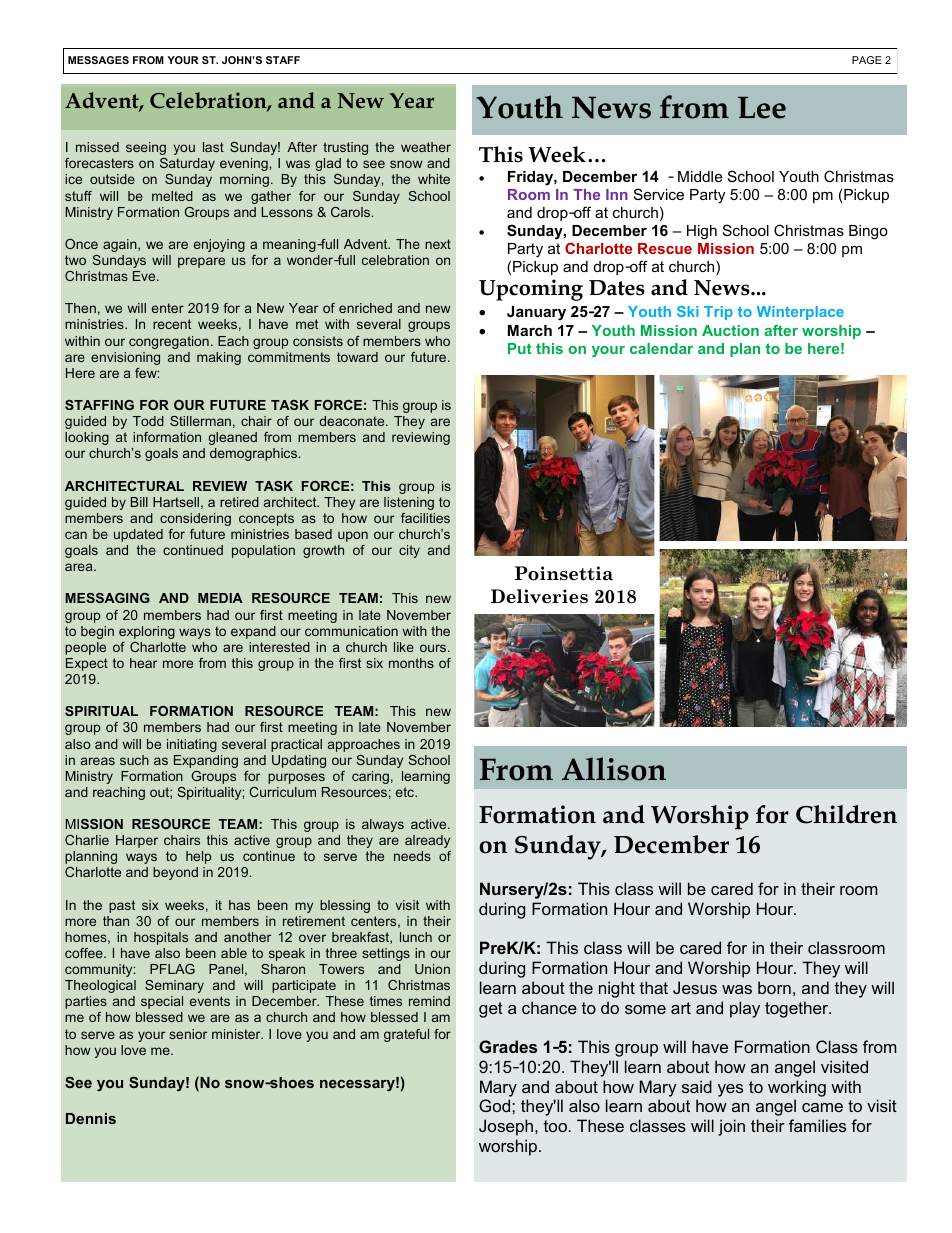  I want to click on Poinsettia, so click(564, 573).
